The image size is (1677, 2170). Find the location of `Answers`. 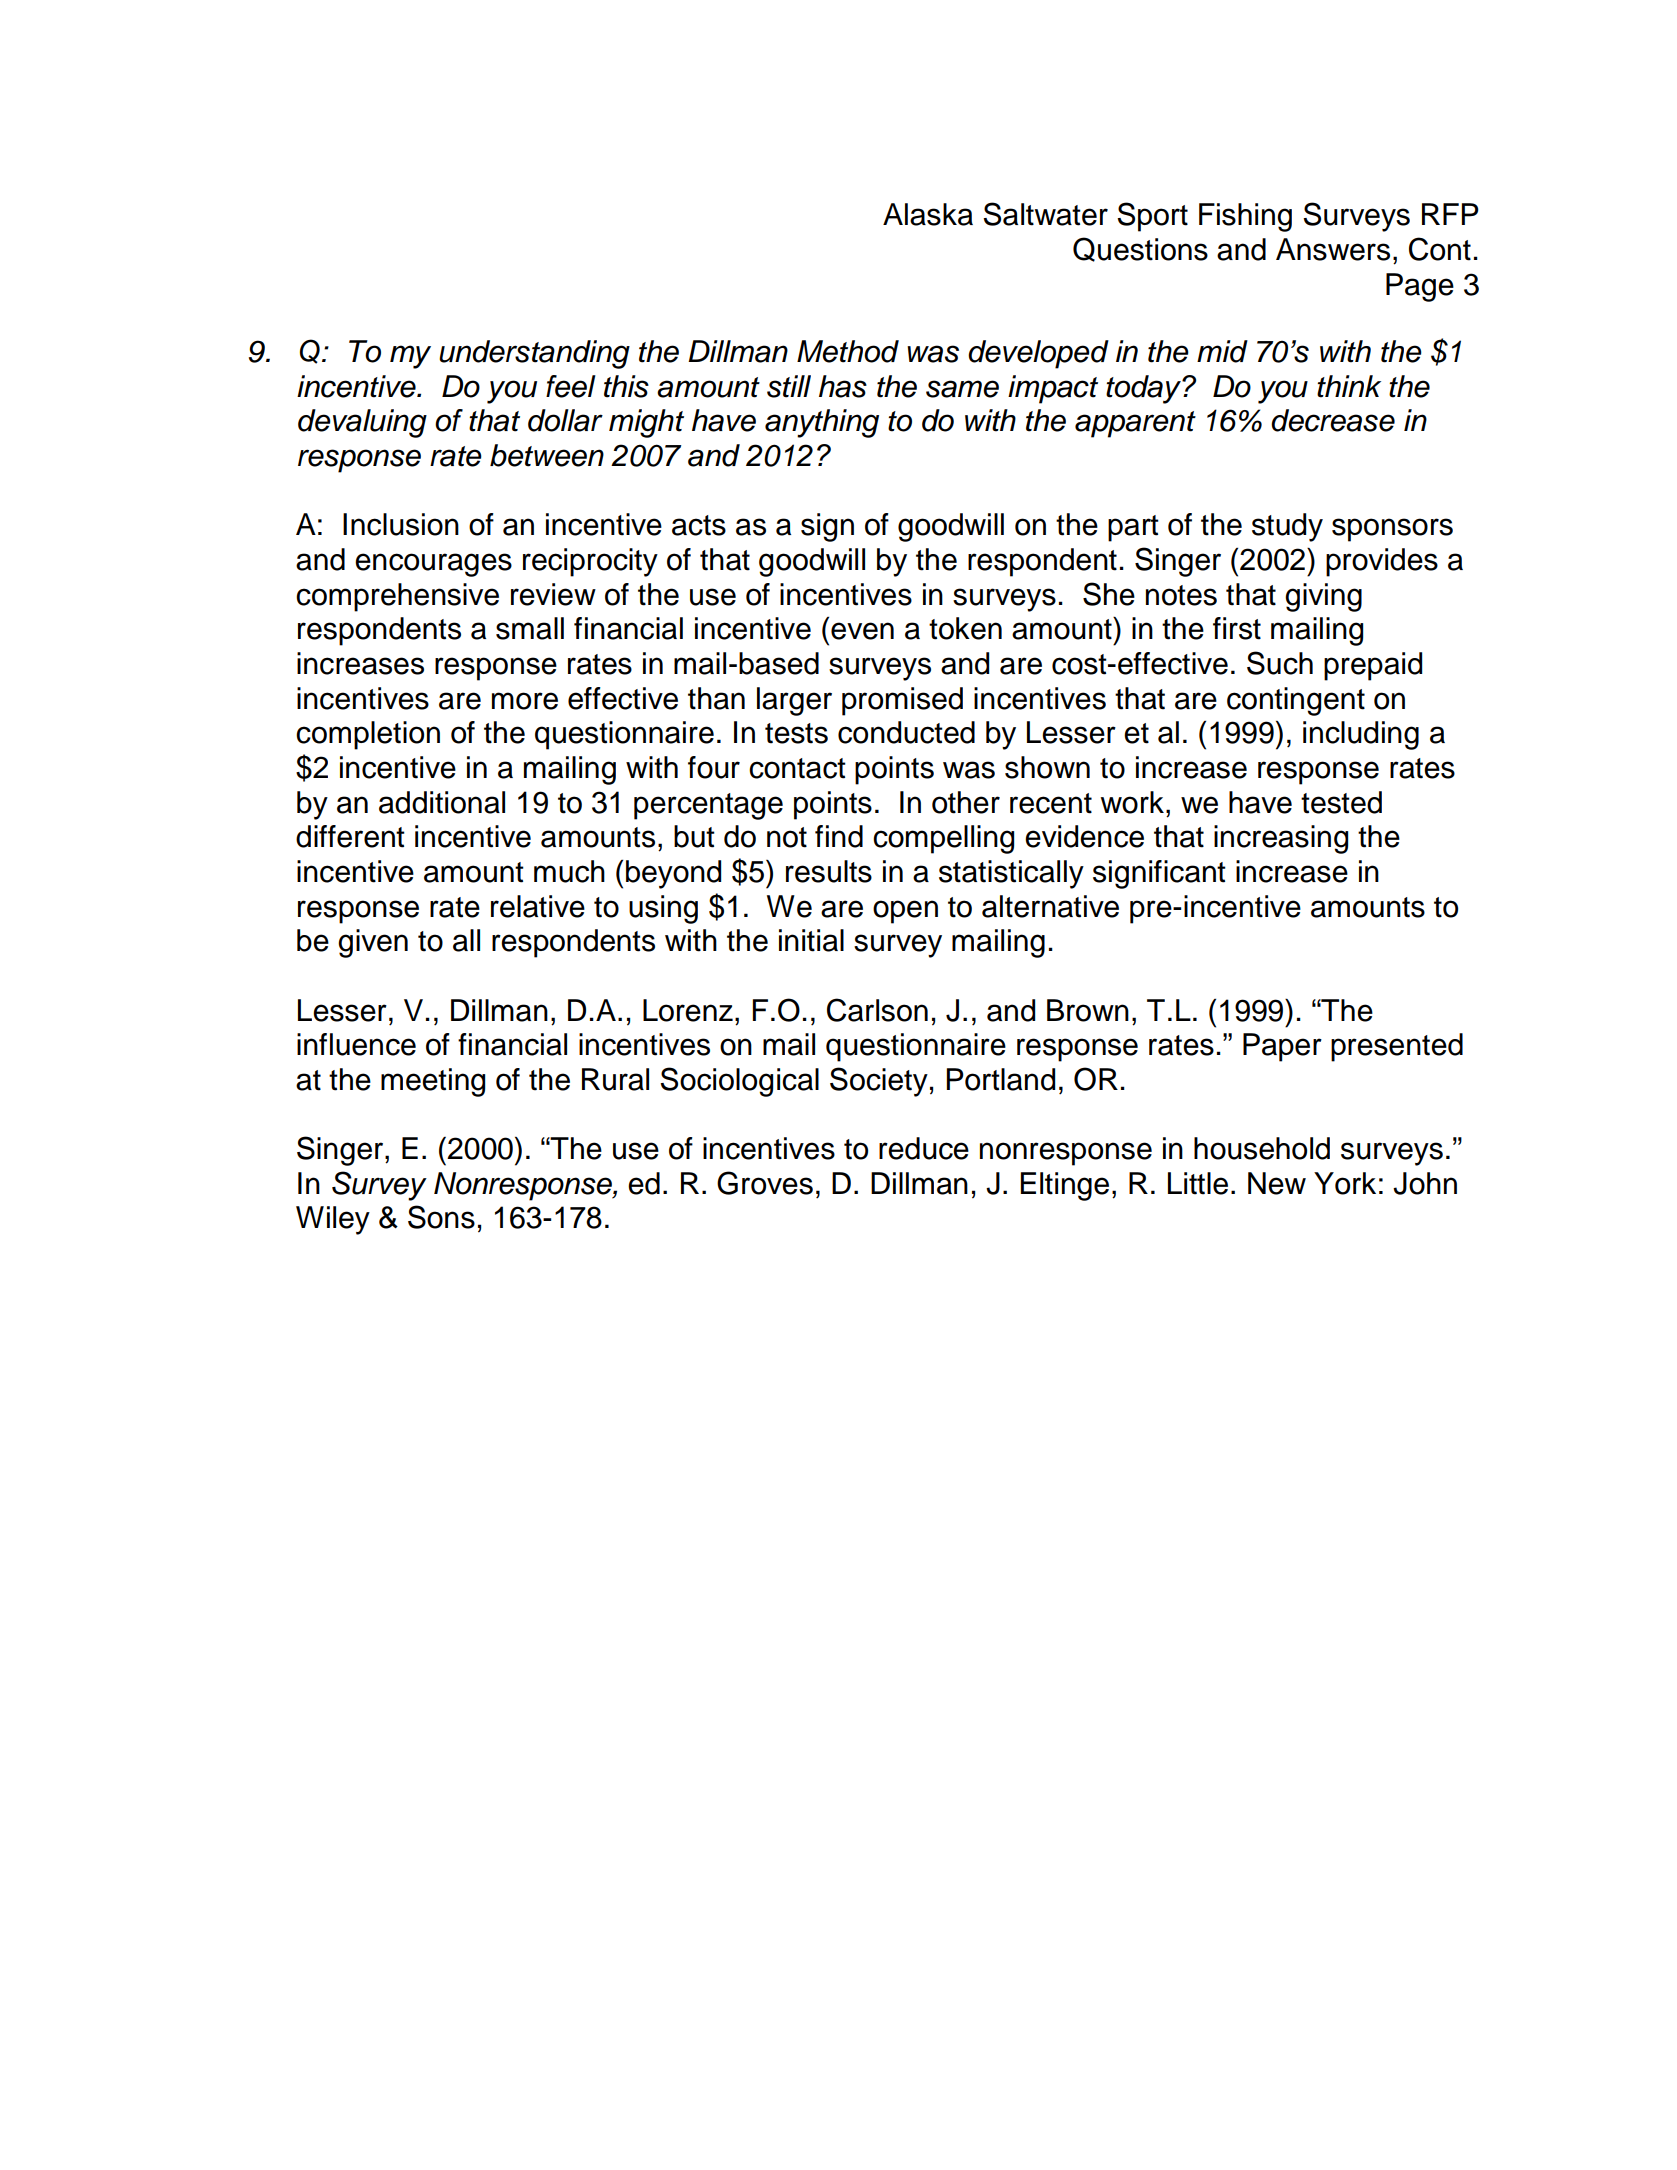

Answers is located at coordinates (1333, 249).
